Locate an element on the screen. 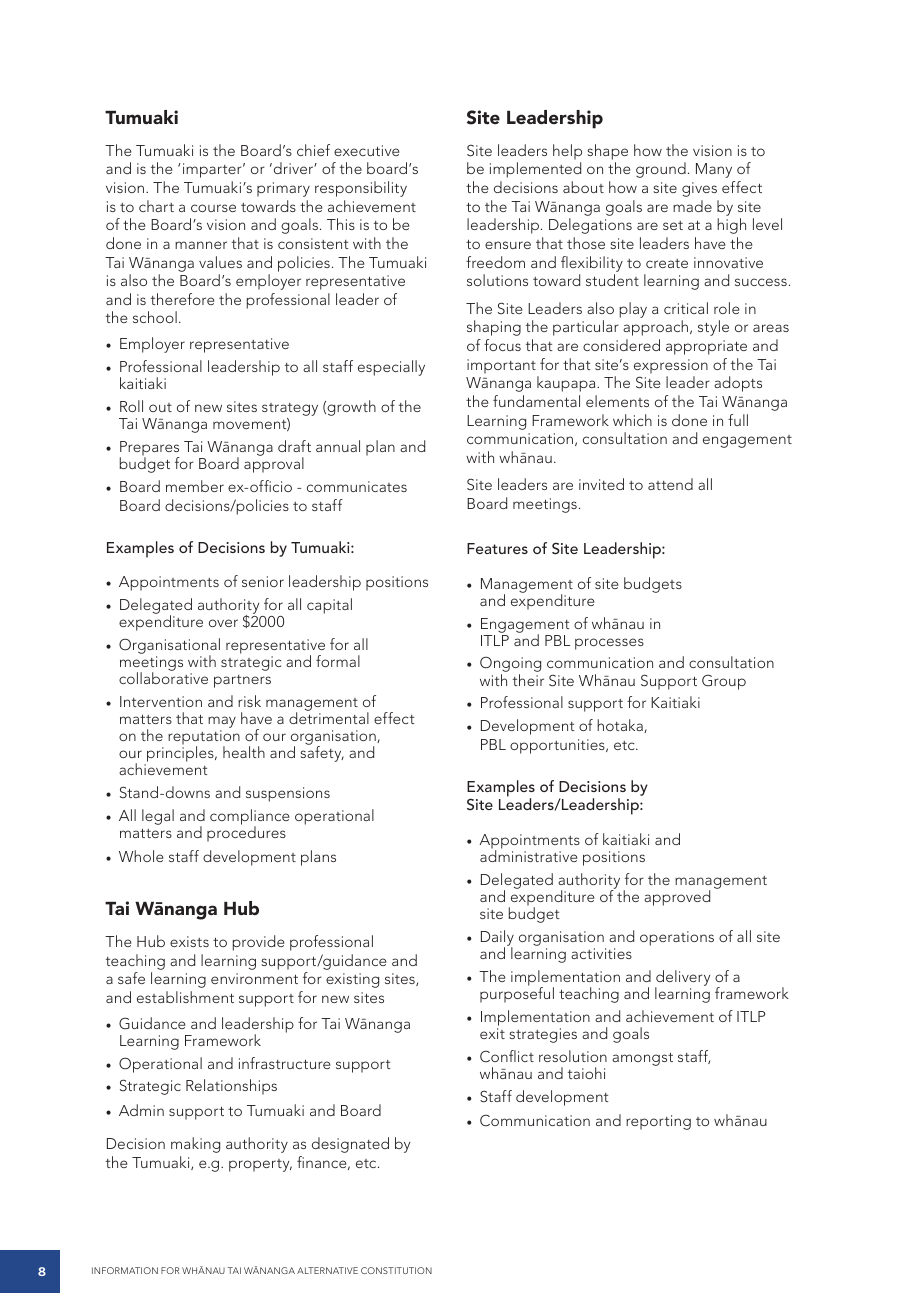 The width and height of the screenshot is (924, 1308). gives is located at coordinates (699, 189).
